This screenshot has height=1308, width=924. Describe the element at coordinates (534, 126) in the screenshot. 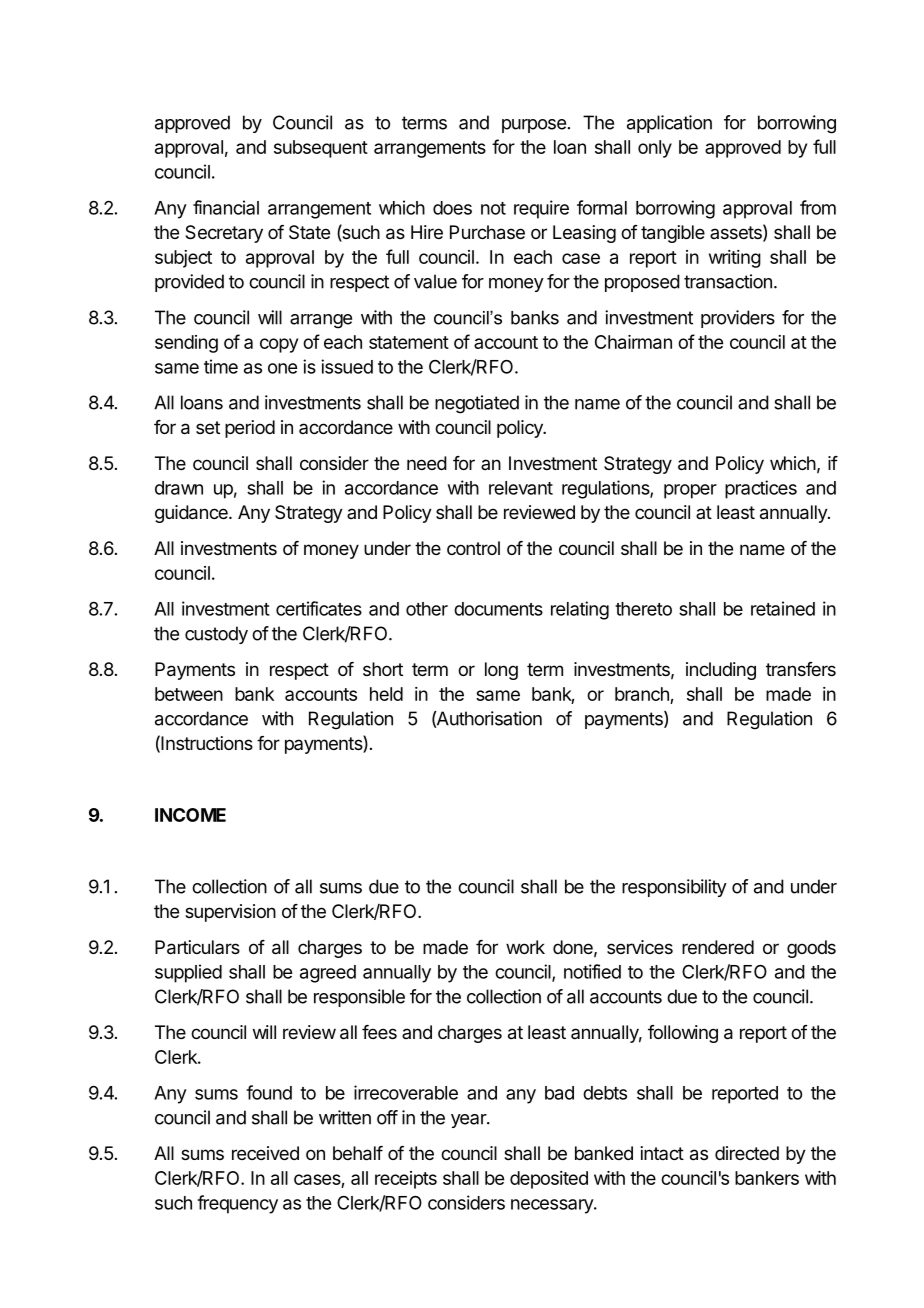

I see `purpose` at that location.
